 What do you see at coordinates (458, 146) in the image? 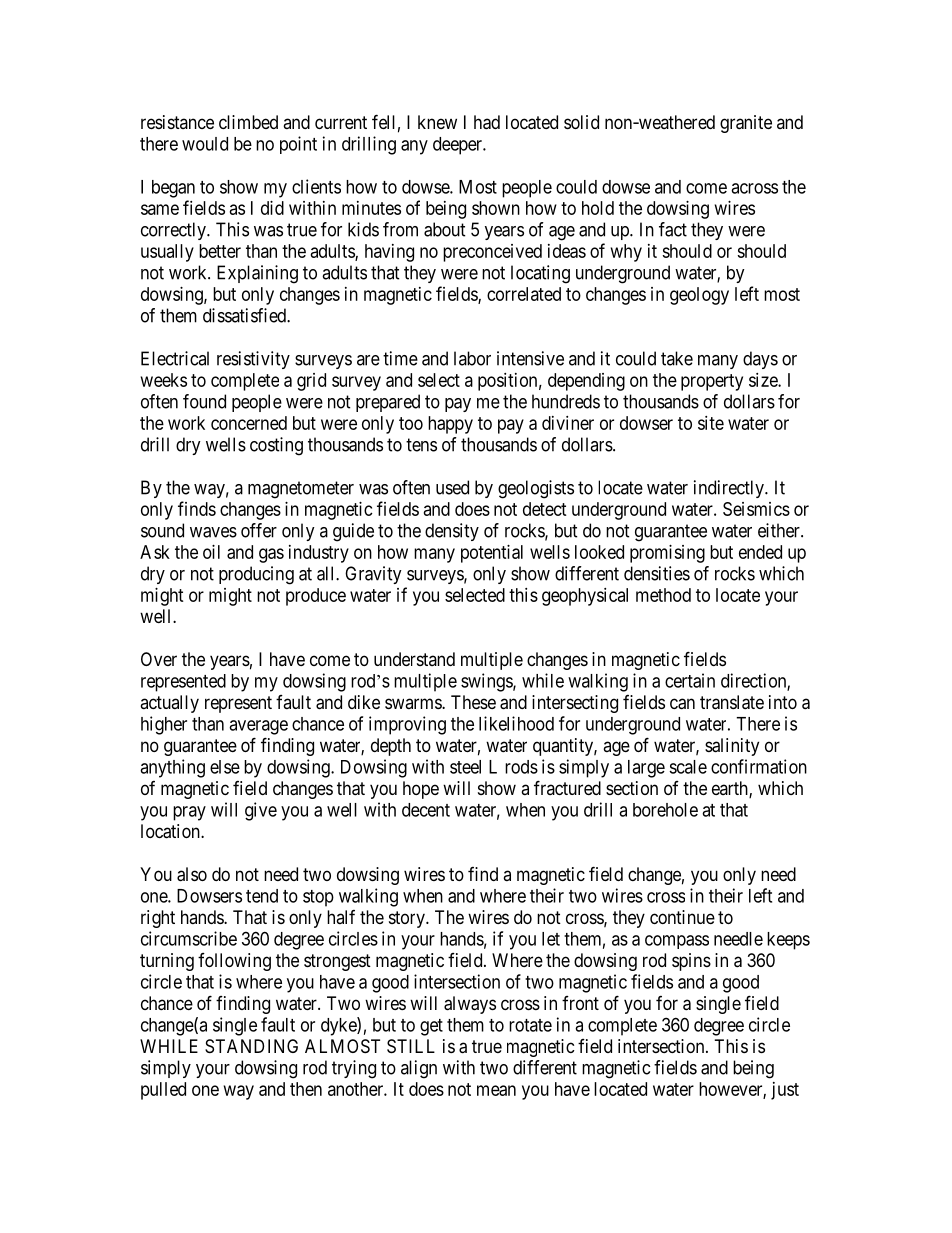
I see `deeper` at bounding box center [458, 146].
